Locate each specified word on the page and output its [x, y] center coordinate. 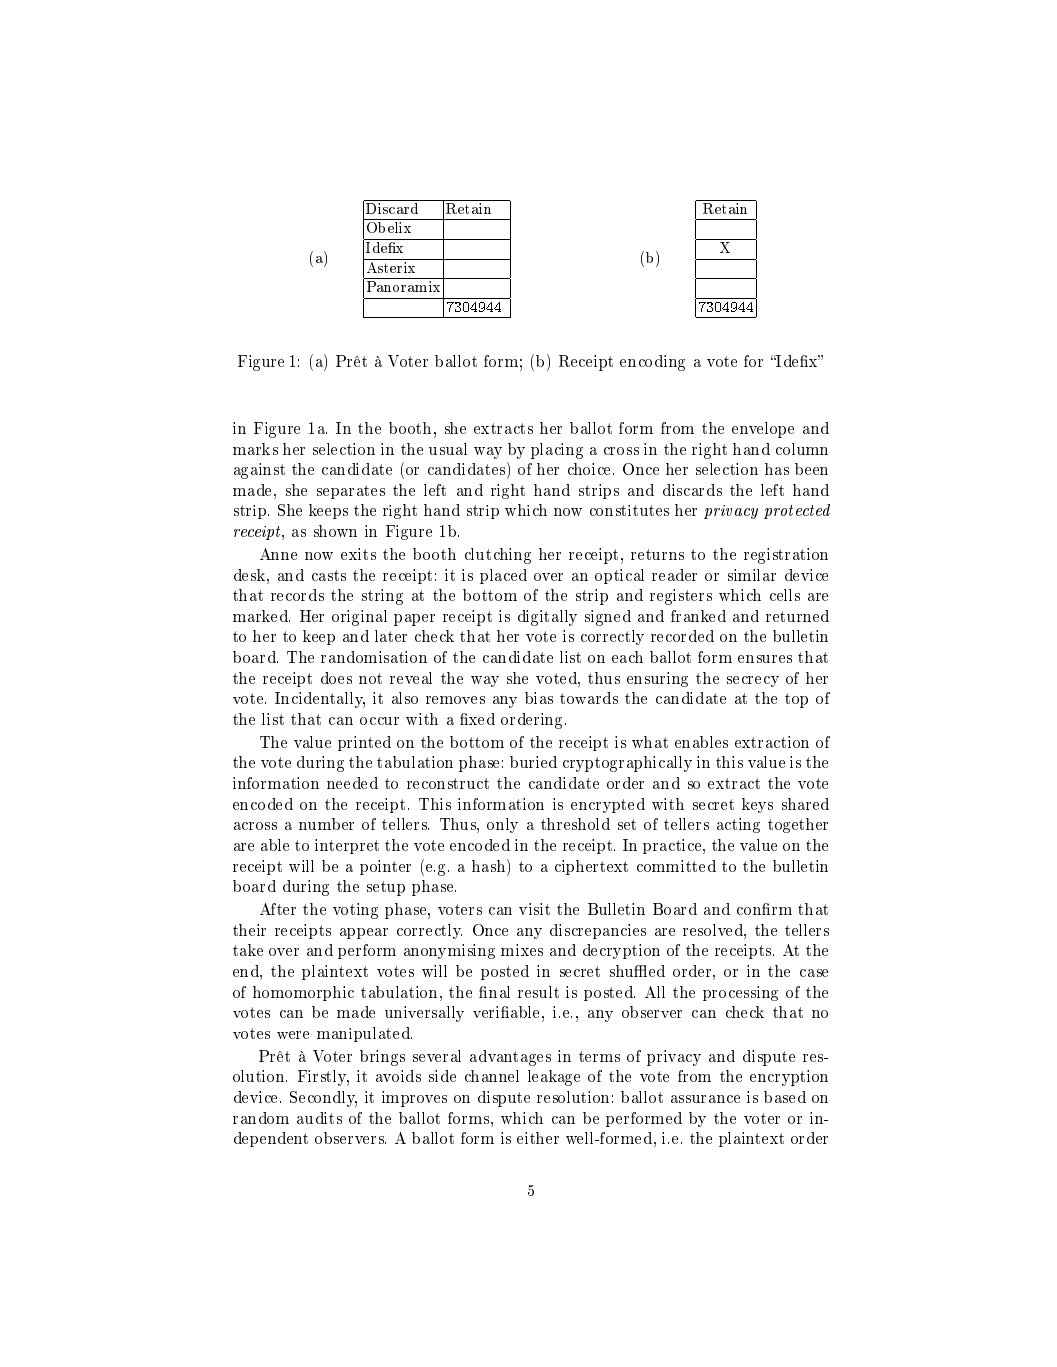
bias [539, 698]
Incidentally [320, 700]
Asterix [391, 266]
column [802, 449]
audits [319, 1118]
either [538, 1138]
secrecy [753, 681]
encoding [652, 363]
